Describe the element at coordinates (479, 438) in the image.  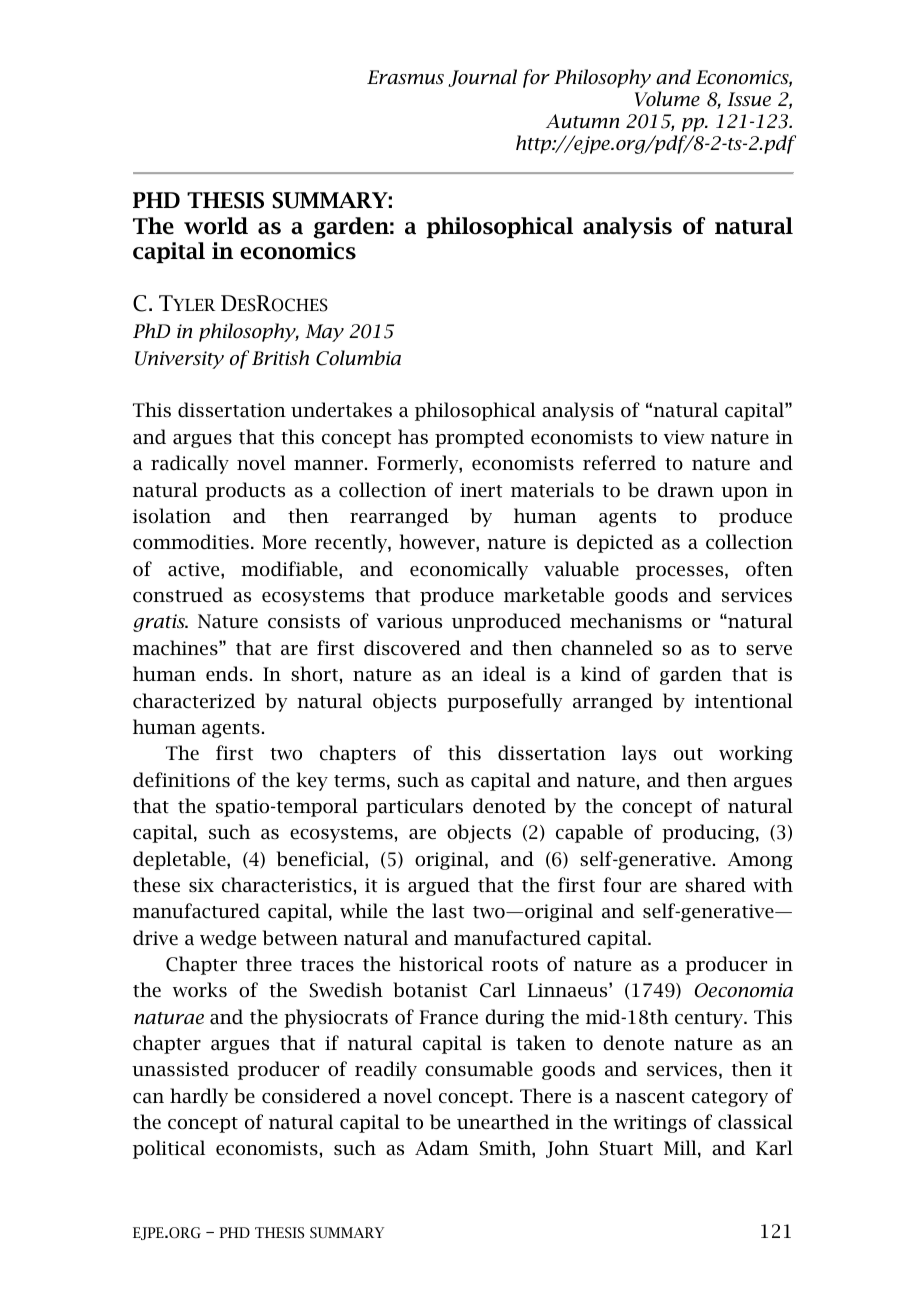
I see `prompted` at that location.
